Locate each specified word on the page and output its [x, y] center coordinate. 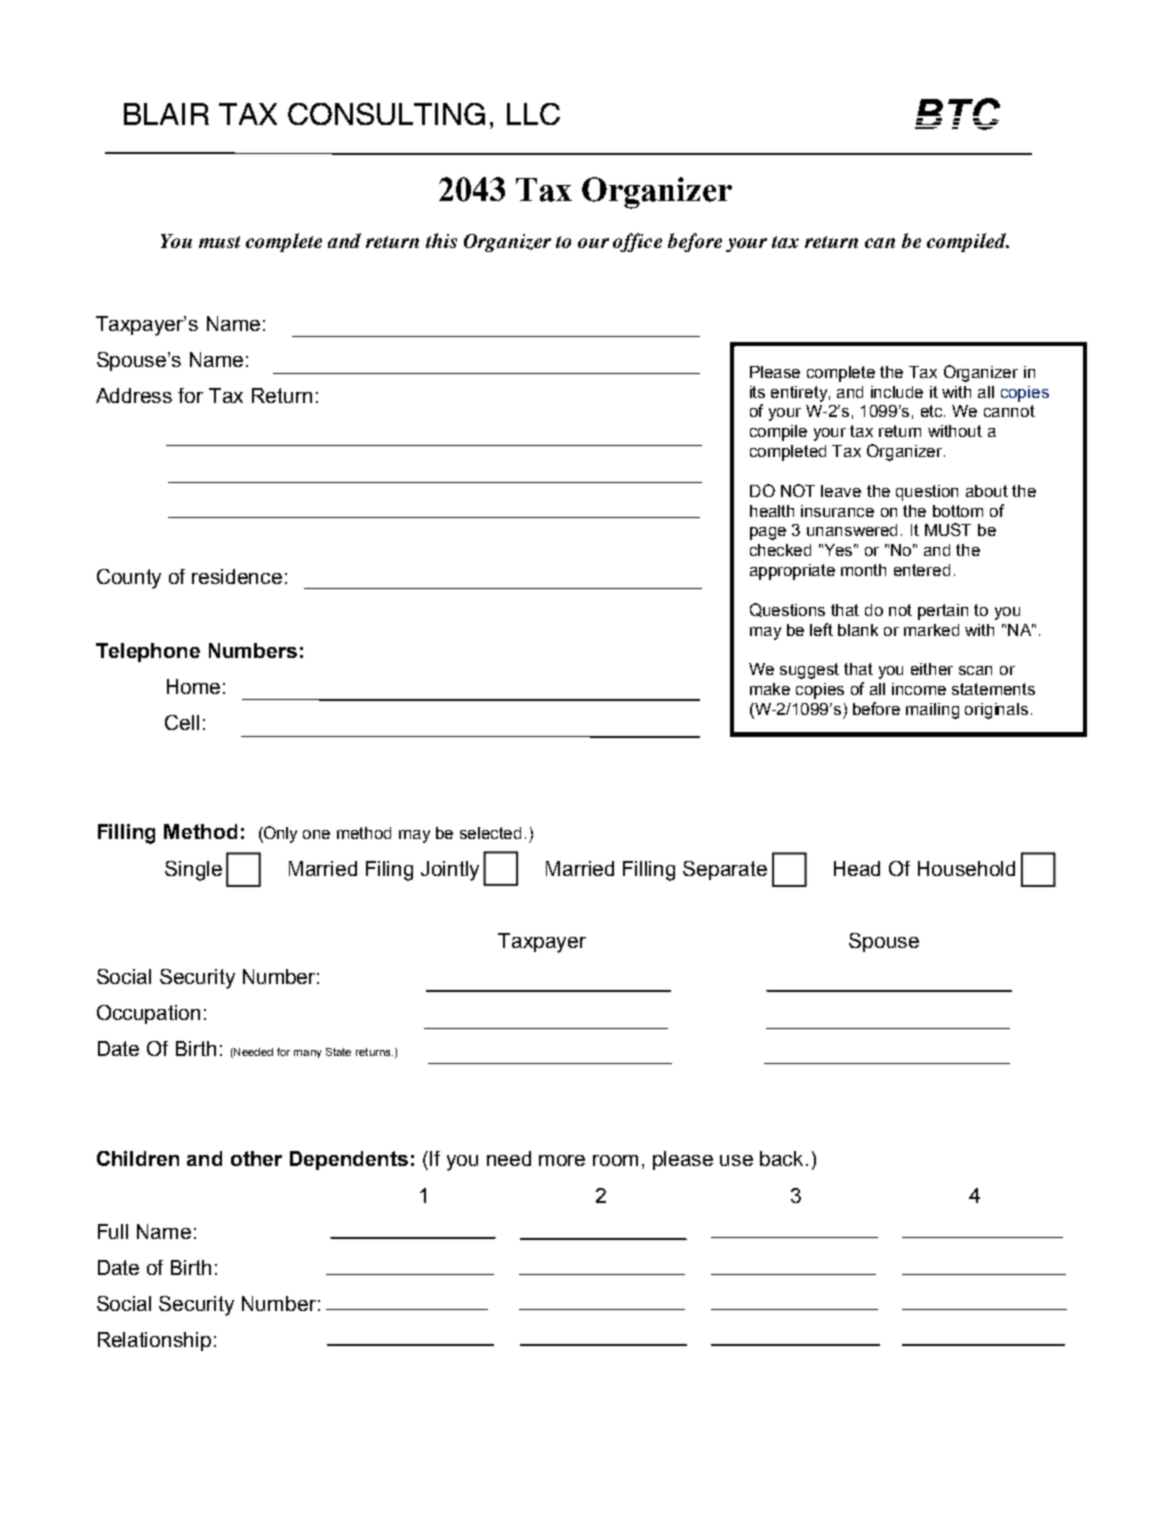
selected [490, 833]
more [562, 1160]
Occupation [148, 1014]
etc [933, 411]
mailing [932, 711]
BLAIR [166, 114]
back [783, 1158]
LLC [533, 114]
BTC [957, 114]
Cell [182, 722]
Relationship [154, 1341]
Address [134, 395]
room [615, 1160]
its [757, 392]
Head [857, 868]
